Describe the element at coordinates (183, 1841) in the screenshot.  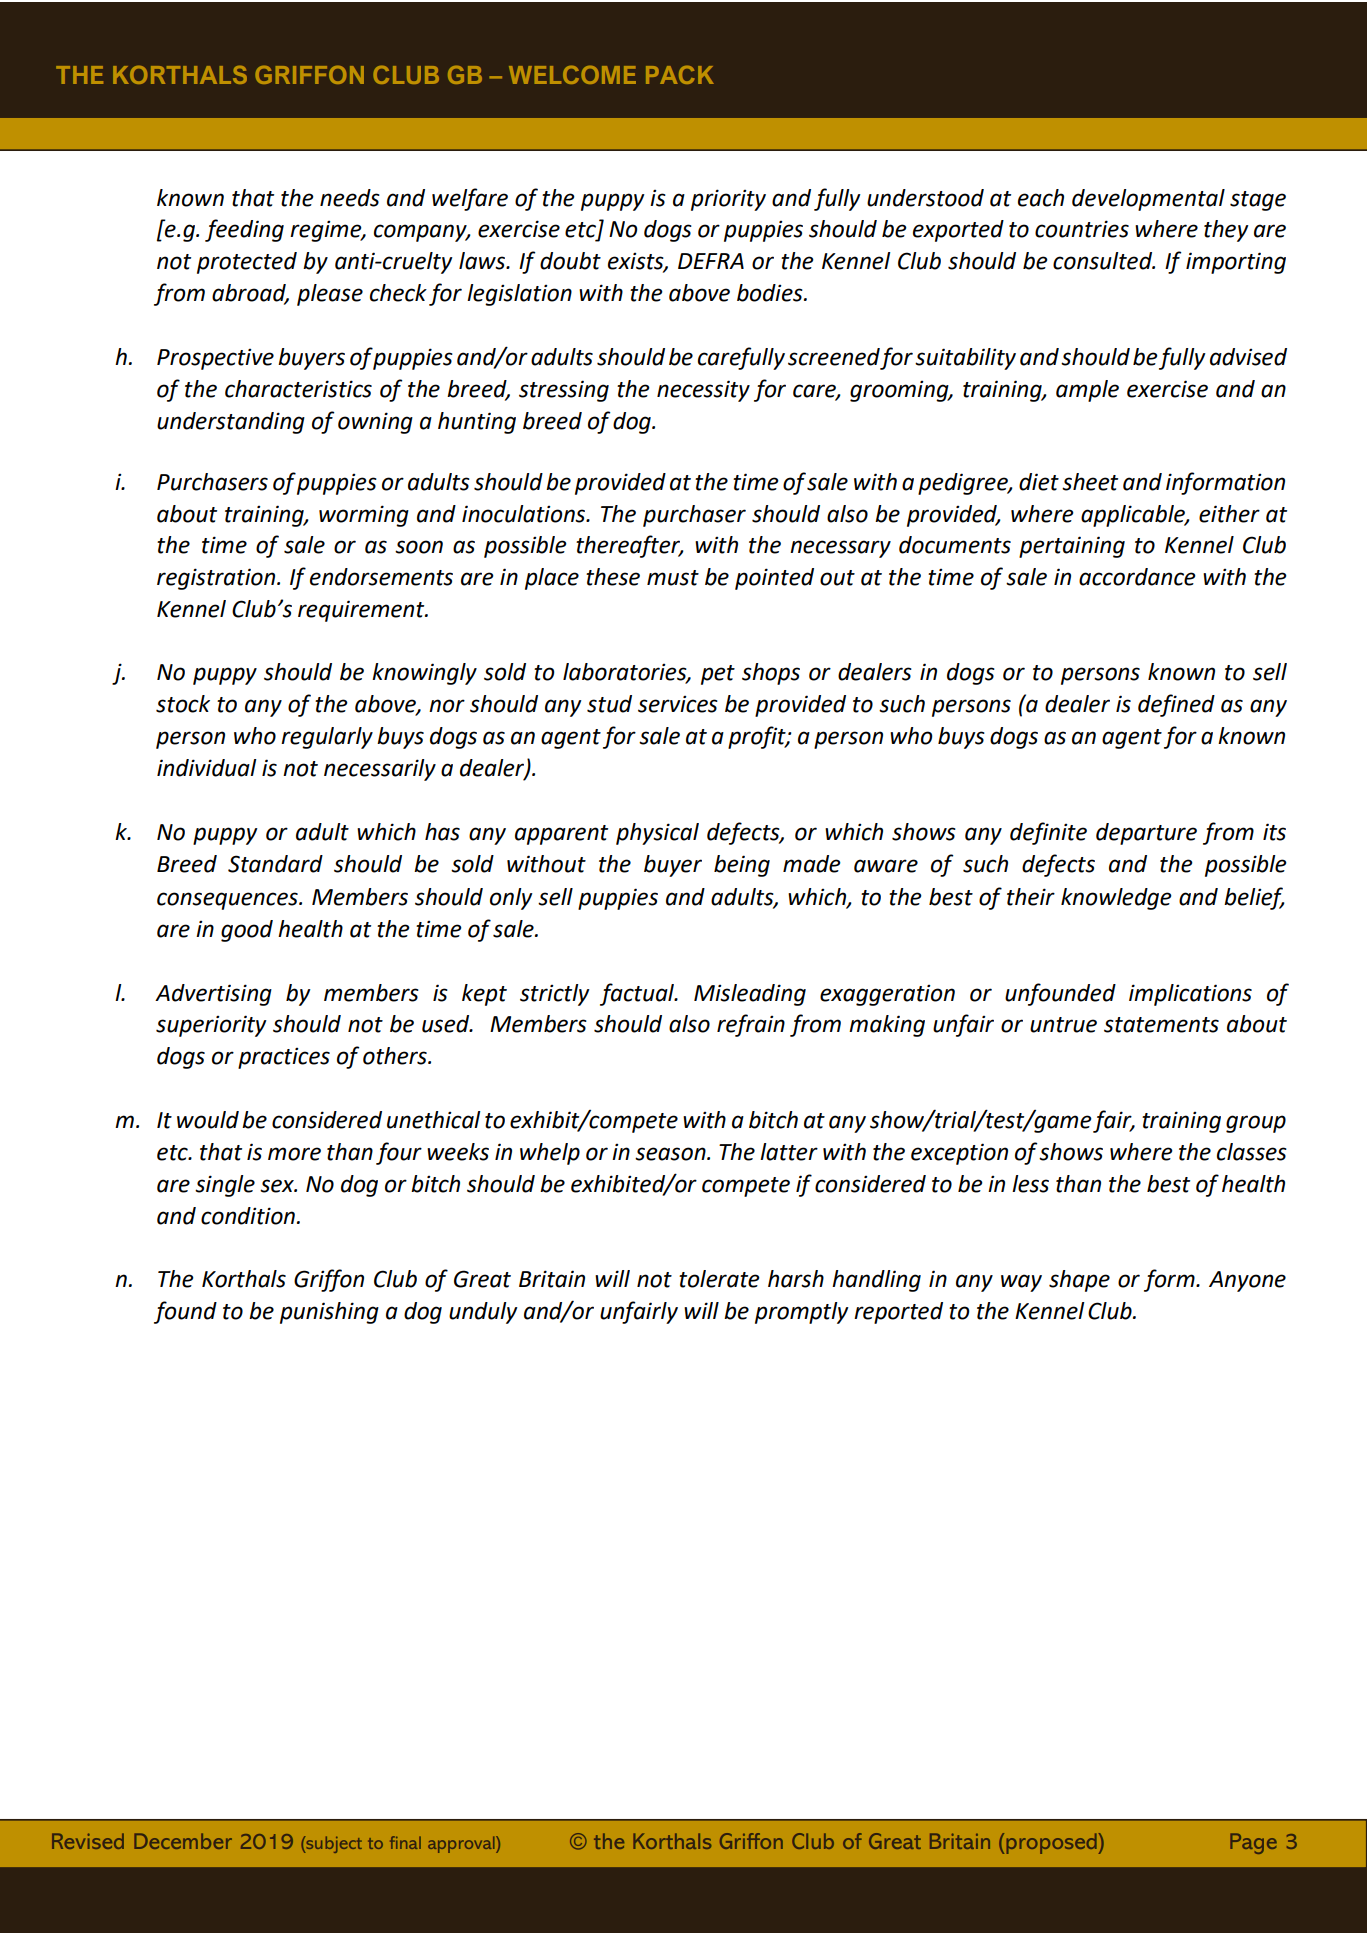
I see `December` at that location.
